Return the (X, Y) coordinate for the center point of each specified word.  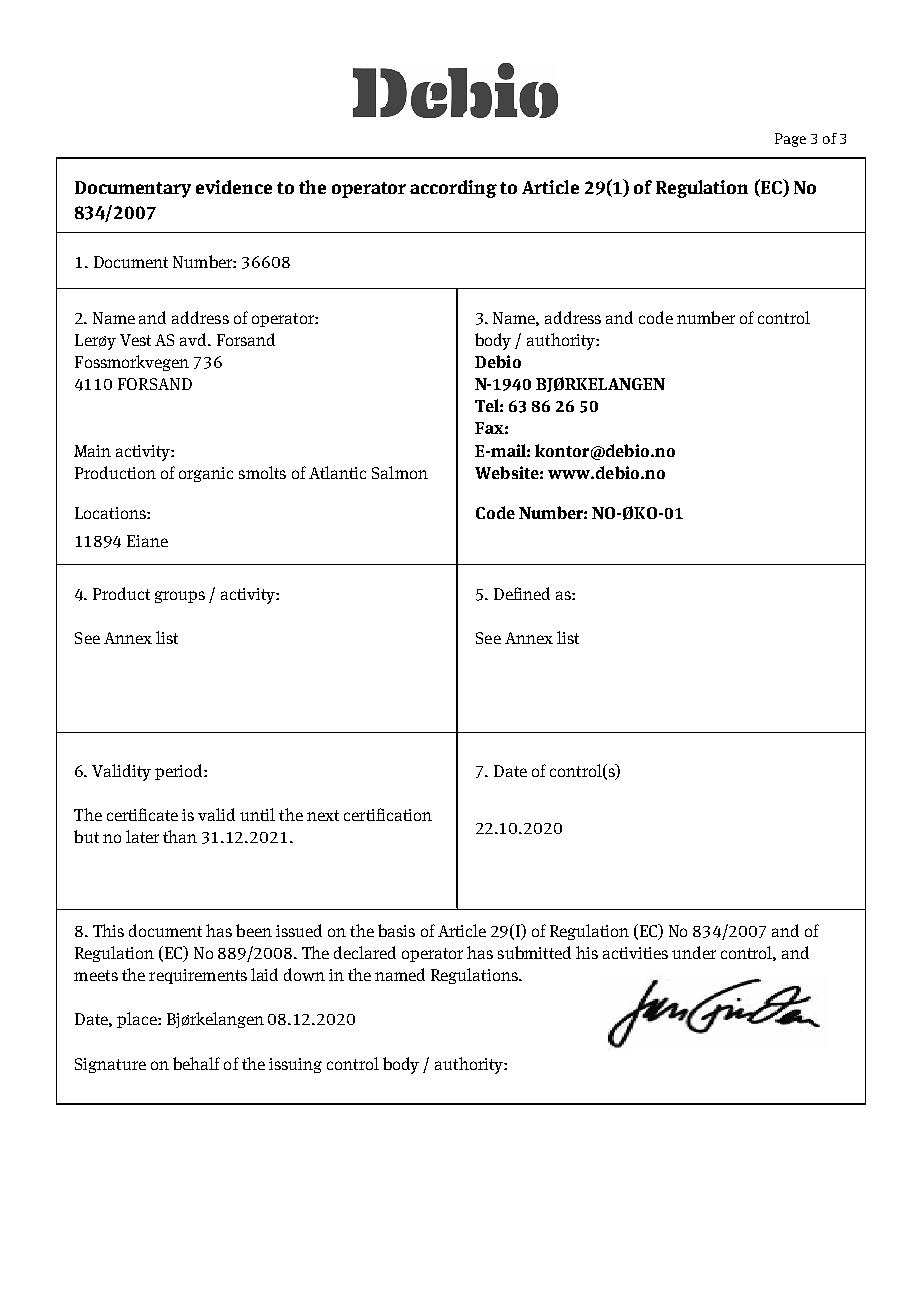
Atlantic (337, 472)
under (694, 952)
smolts (262, 472)
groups (180, 597)
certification (388, 814)
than (180, 836)
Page (790, 140)
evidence (234, 187)
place (138, 1020)
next (323, 815)
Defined (522, 593)
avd (194, 339)
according (453, 189)
